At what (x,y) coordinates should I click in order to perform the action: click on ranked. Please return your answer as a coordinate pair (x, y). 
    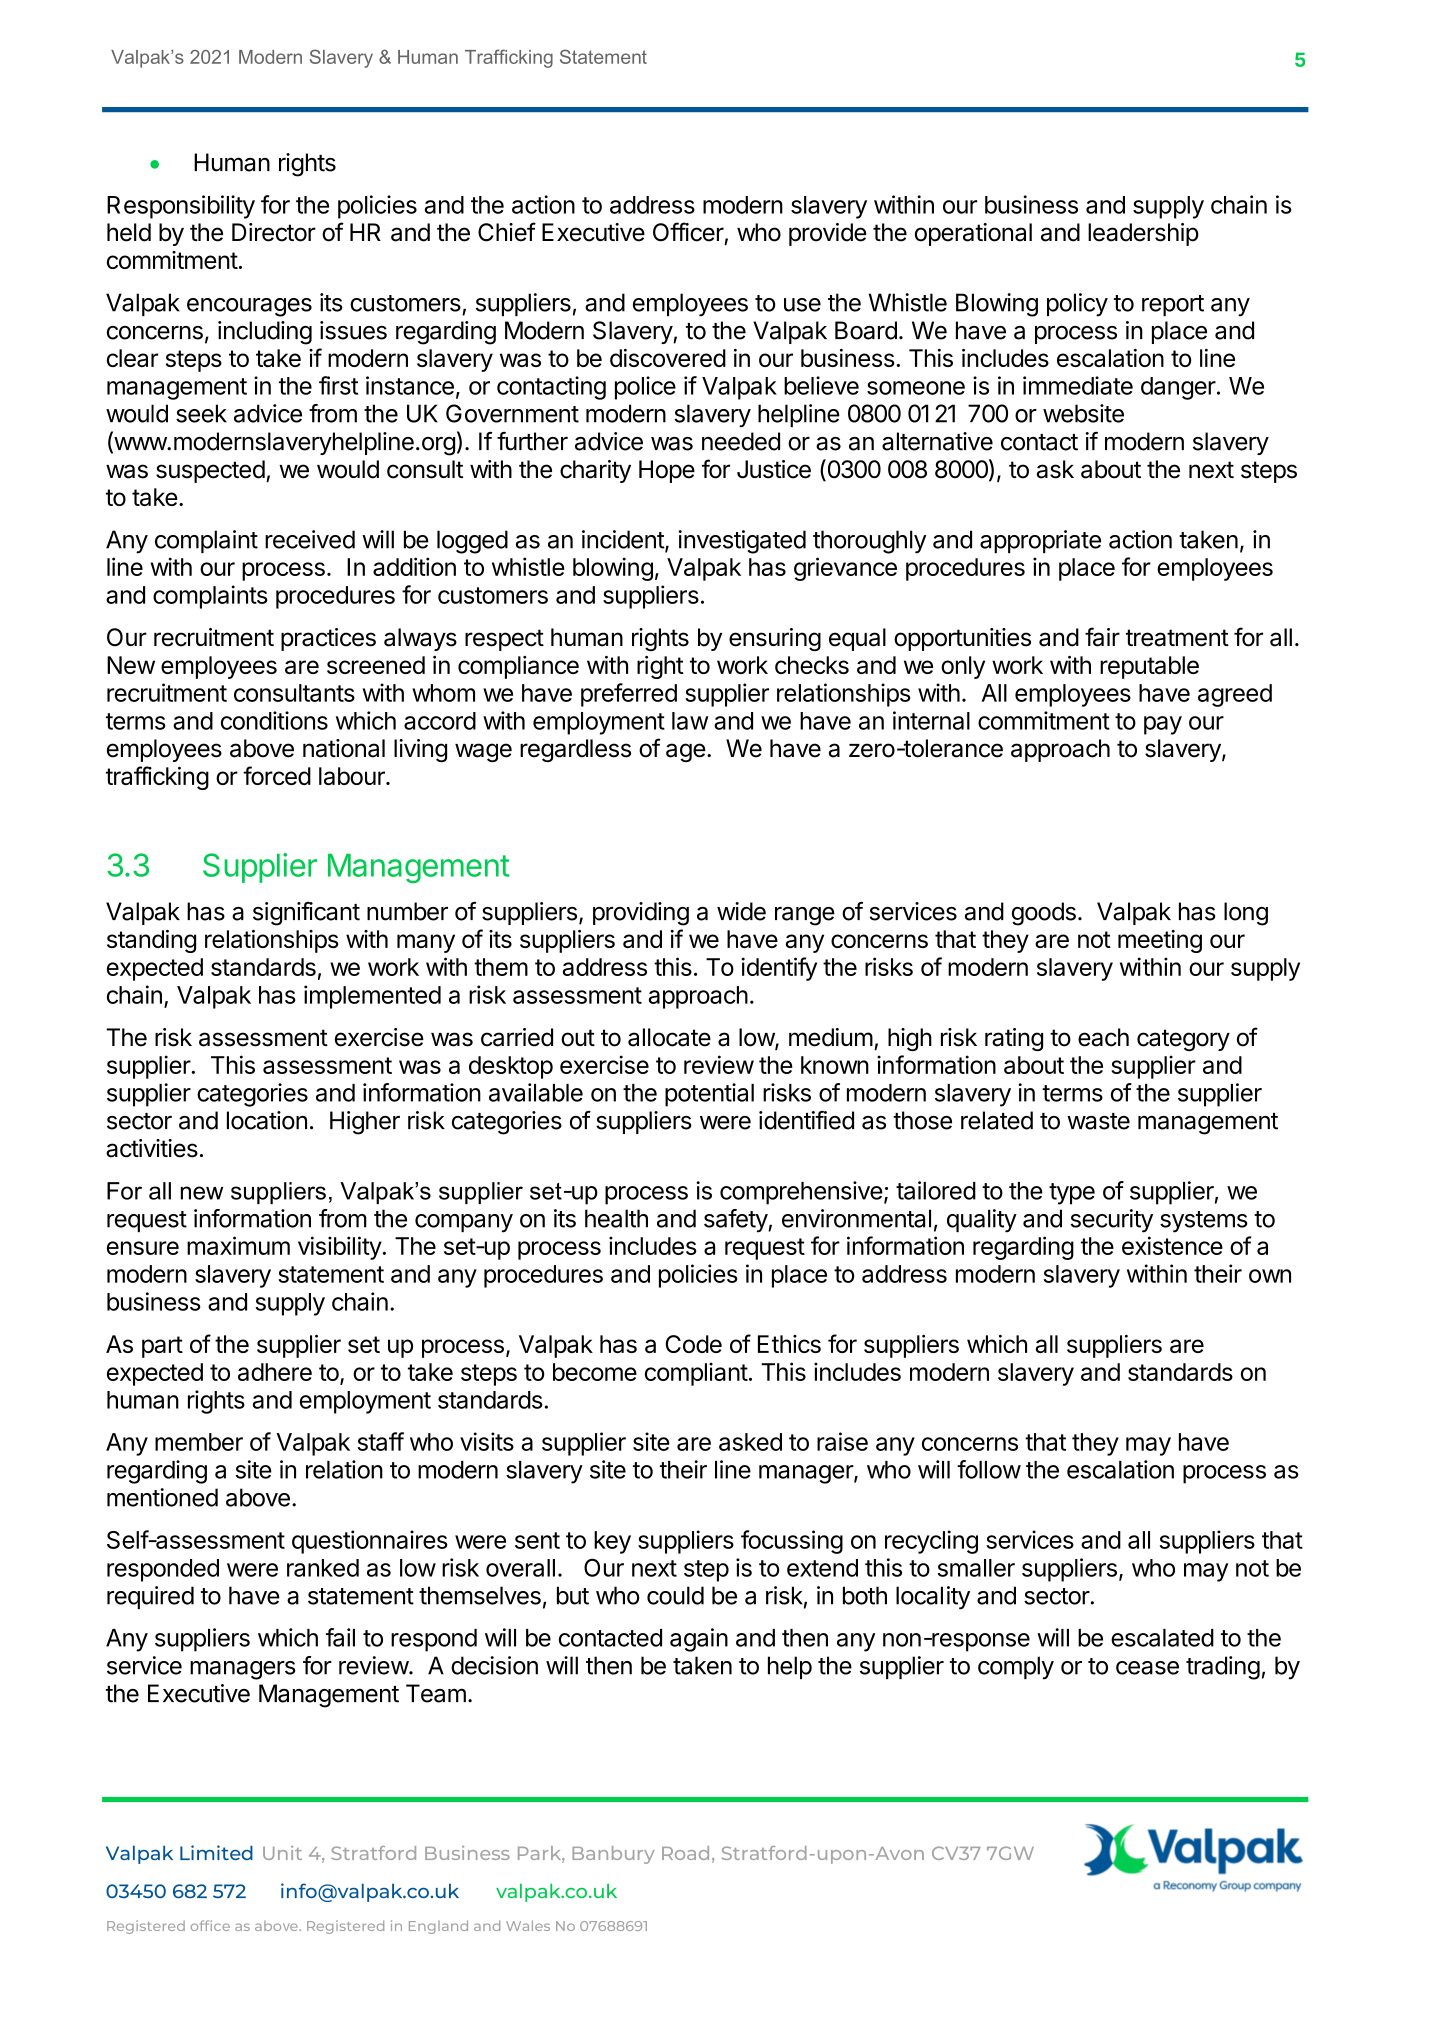
    Looking at the image, I should click on (323, 1568).
